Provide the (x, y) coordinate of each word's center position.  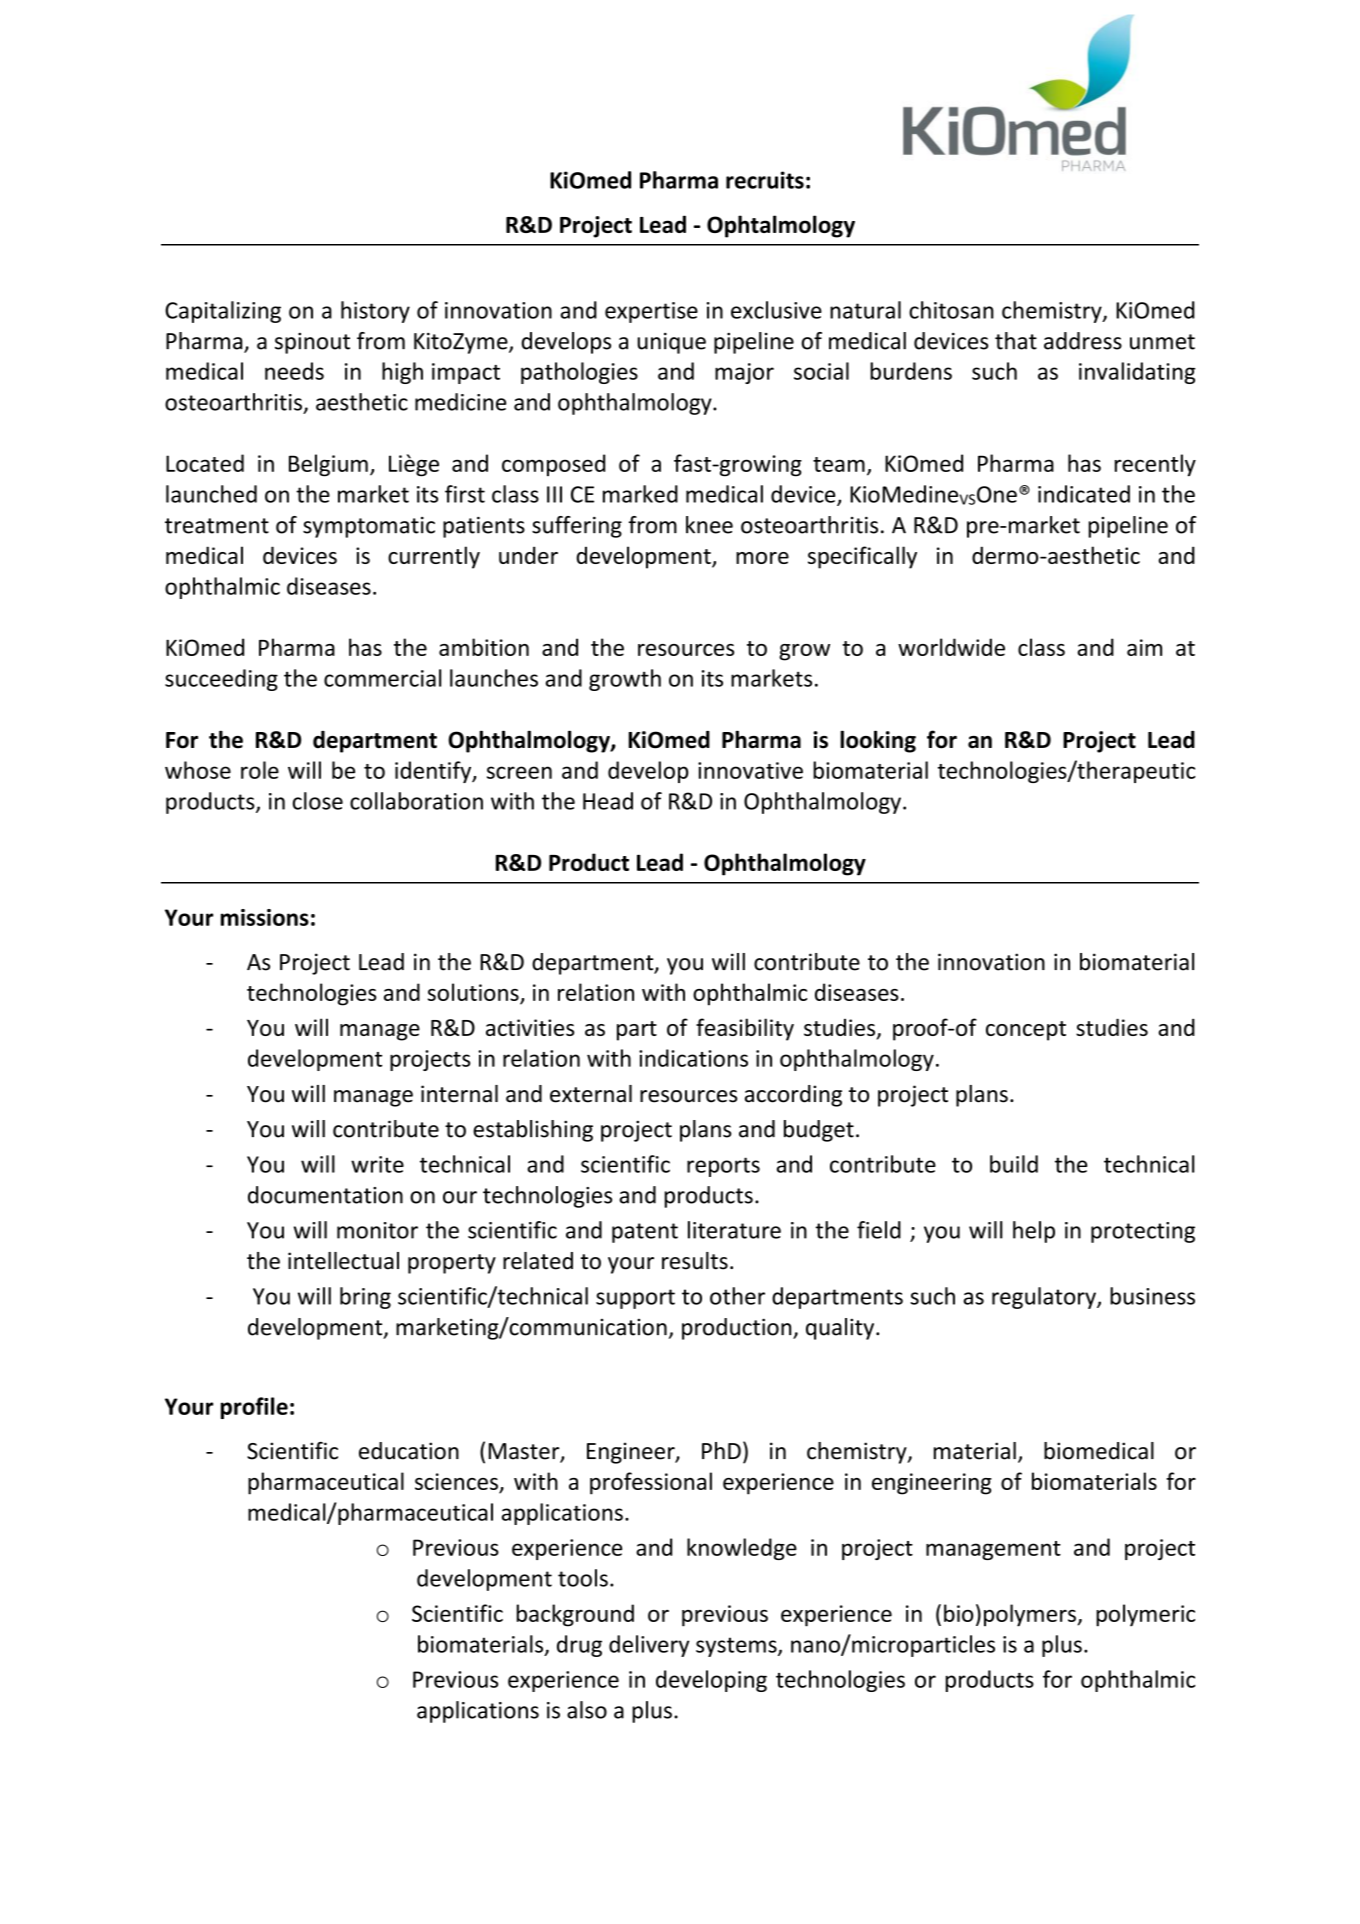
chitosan (951, 310)
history (375, 312)
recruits (765, 180)
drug (579, 1646)
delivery (649, 1646)
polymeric (1145, 1615)
